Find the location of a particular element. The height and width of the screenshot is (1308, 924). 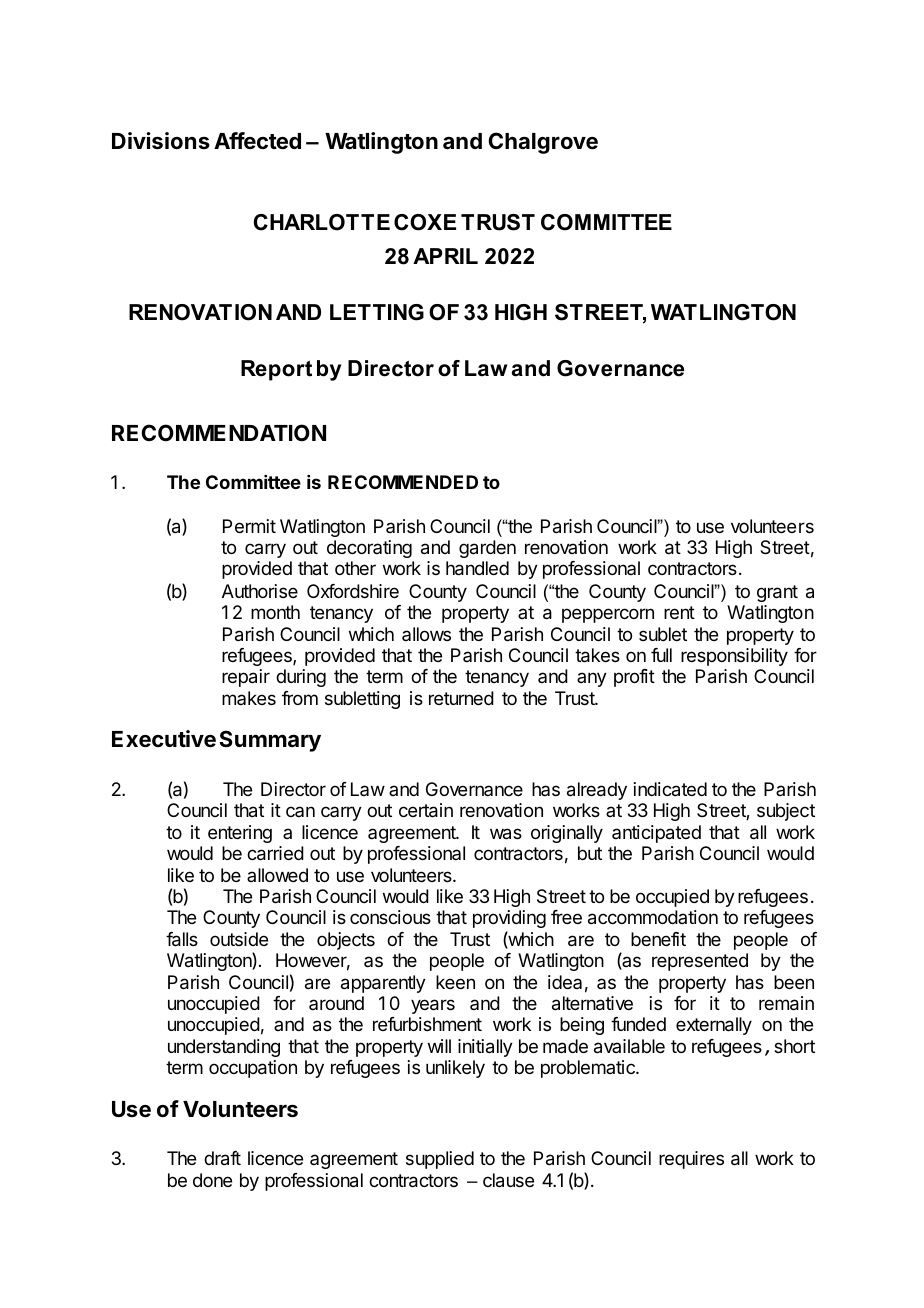

requires is located at coordinates (691, 1160).
